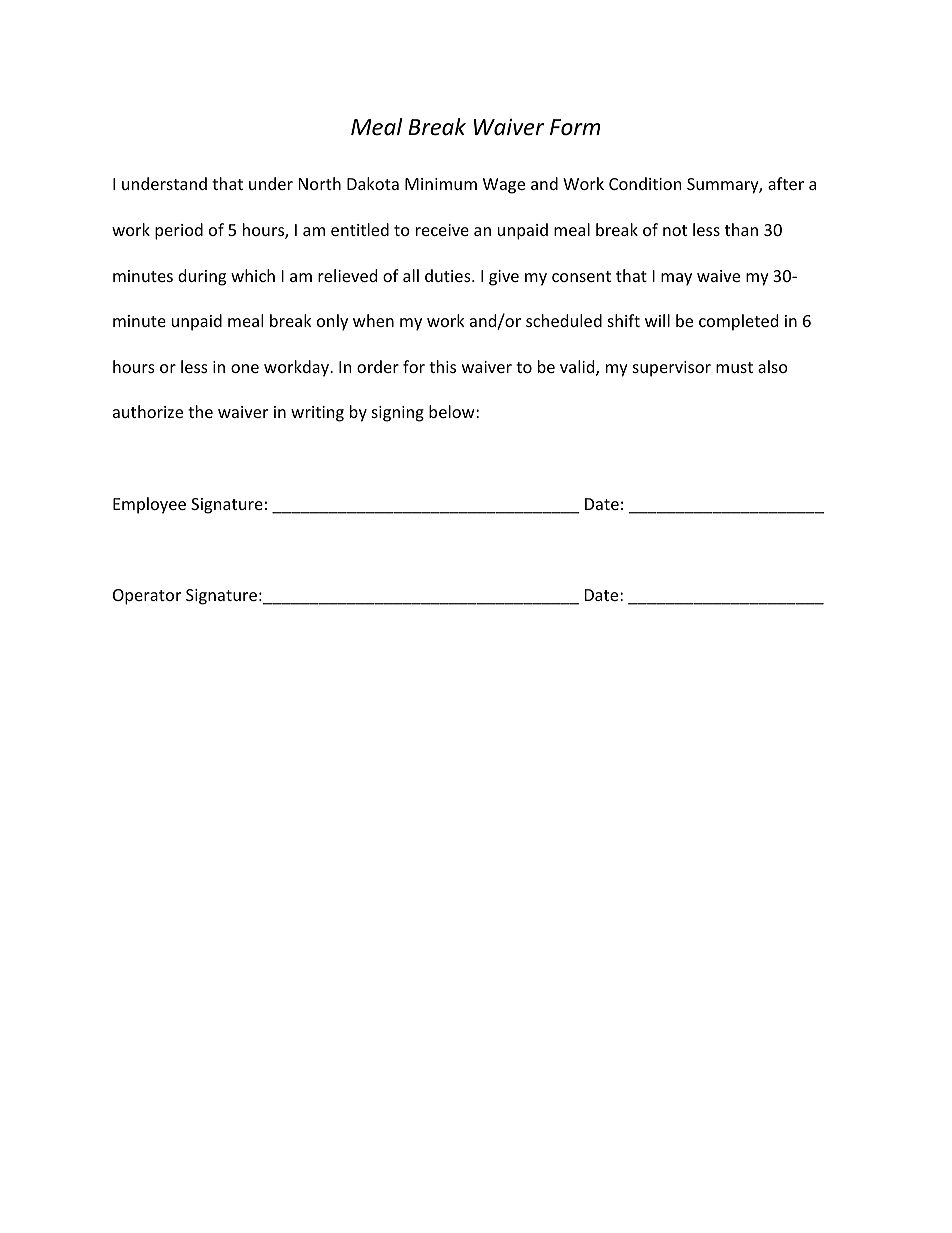  Describe the element at coordinates (575, 127) in the image. I see `Form` at that location.
